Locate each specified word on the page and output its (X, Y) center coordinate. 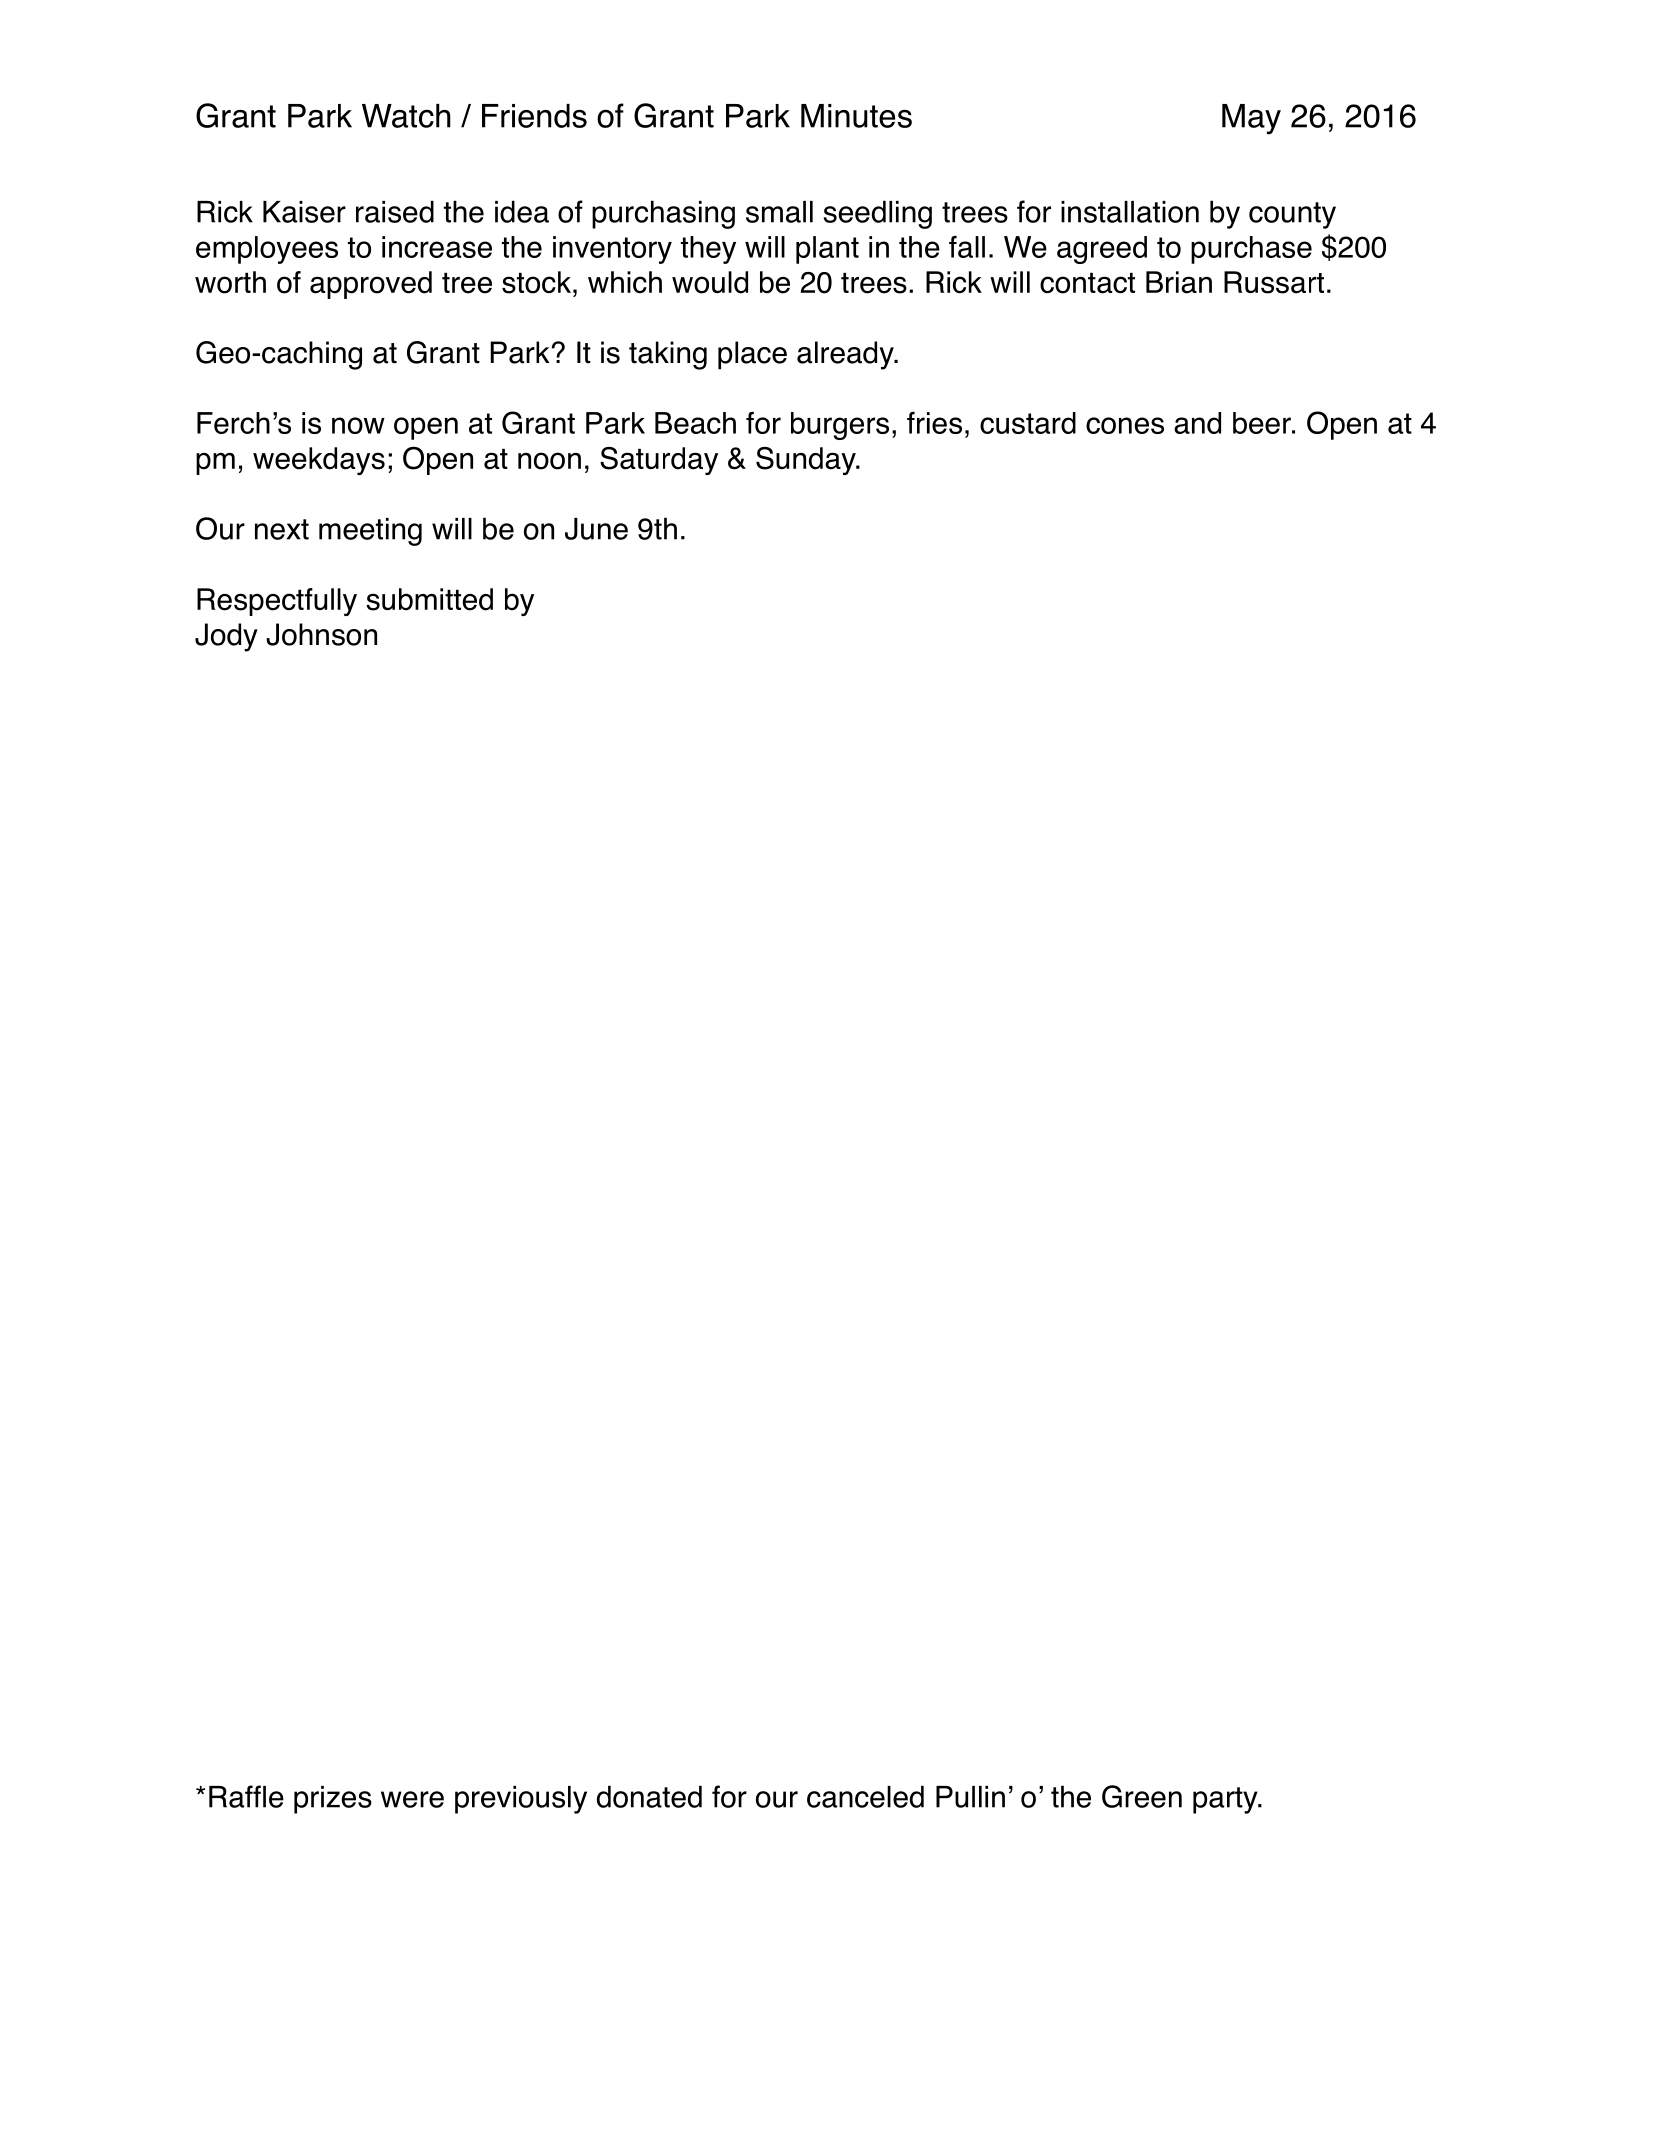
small (779, 212)
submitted (429, 599)
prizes (333, 1800)
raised (395, 211)
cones (1125, 425)
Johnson (321, 634)
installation (1130, 212)
